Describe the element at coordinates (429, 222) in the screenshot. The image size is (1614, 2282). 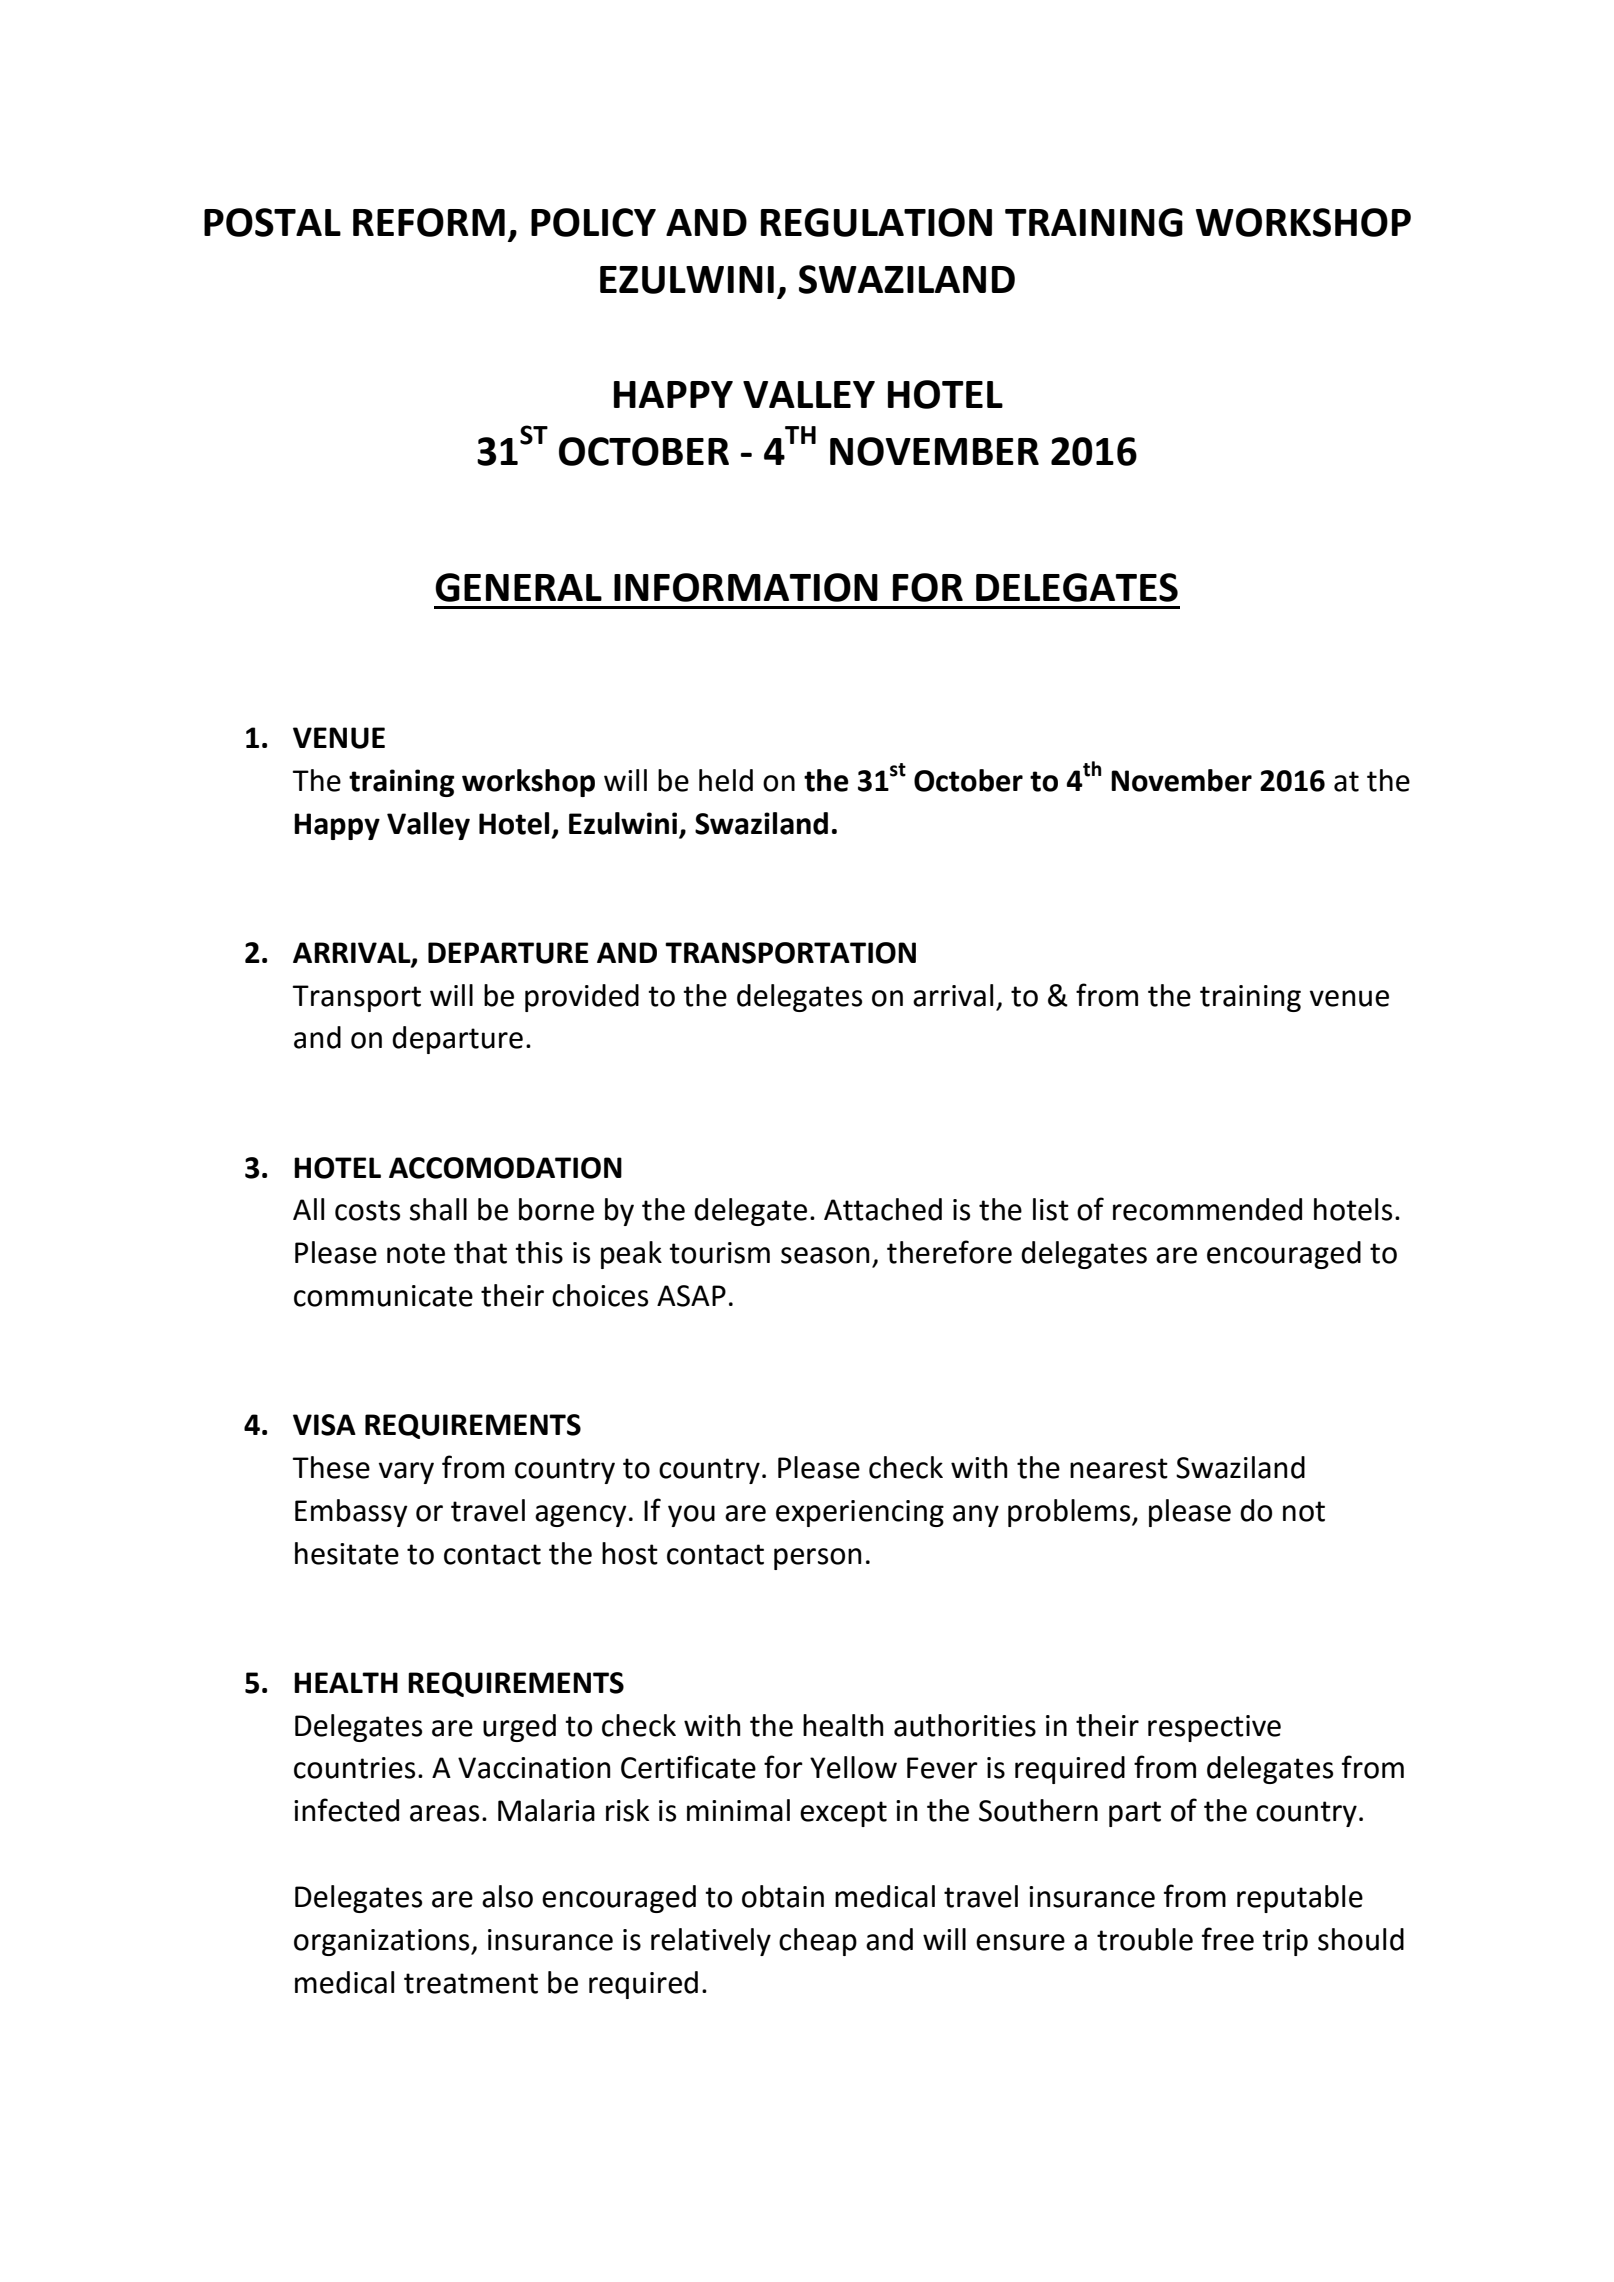
I see `REFORM` at that location.
